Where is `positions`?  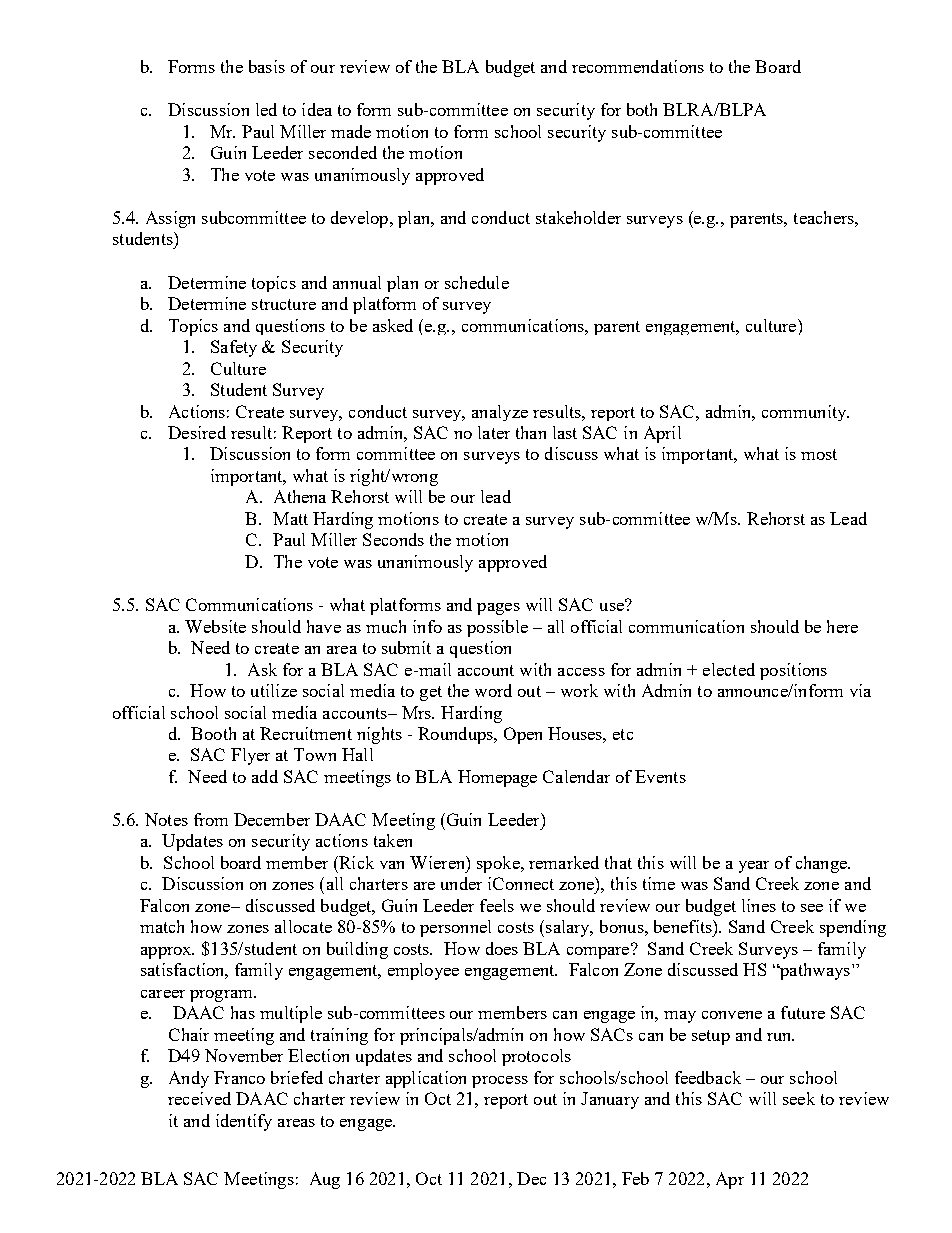
positions is located at coordinates (793, 671).
